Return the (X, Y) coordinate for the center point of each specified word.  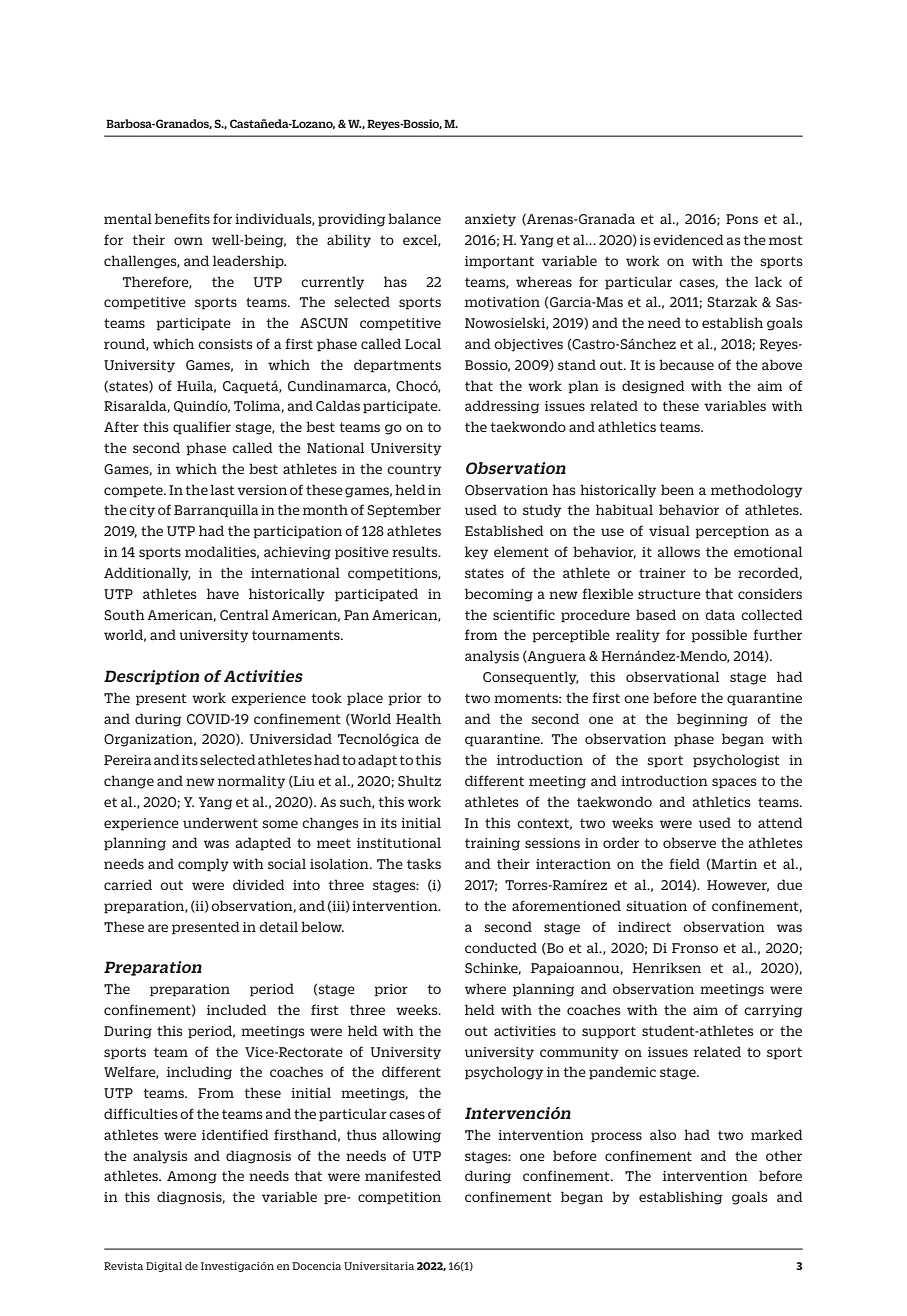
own (188, 241)
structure (669, 594)
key (476, 553)
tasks (424, 863)
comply (203, 865)
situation (656, 906)
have (223, 593)
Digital (164, 1267)
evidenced (688, 239)
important (499, 262)
